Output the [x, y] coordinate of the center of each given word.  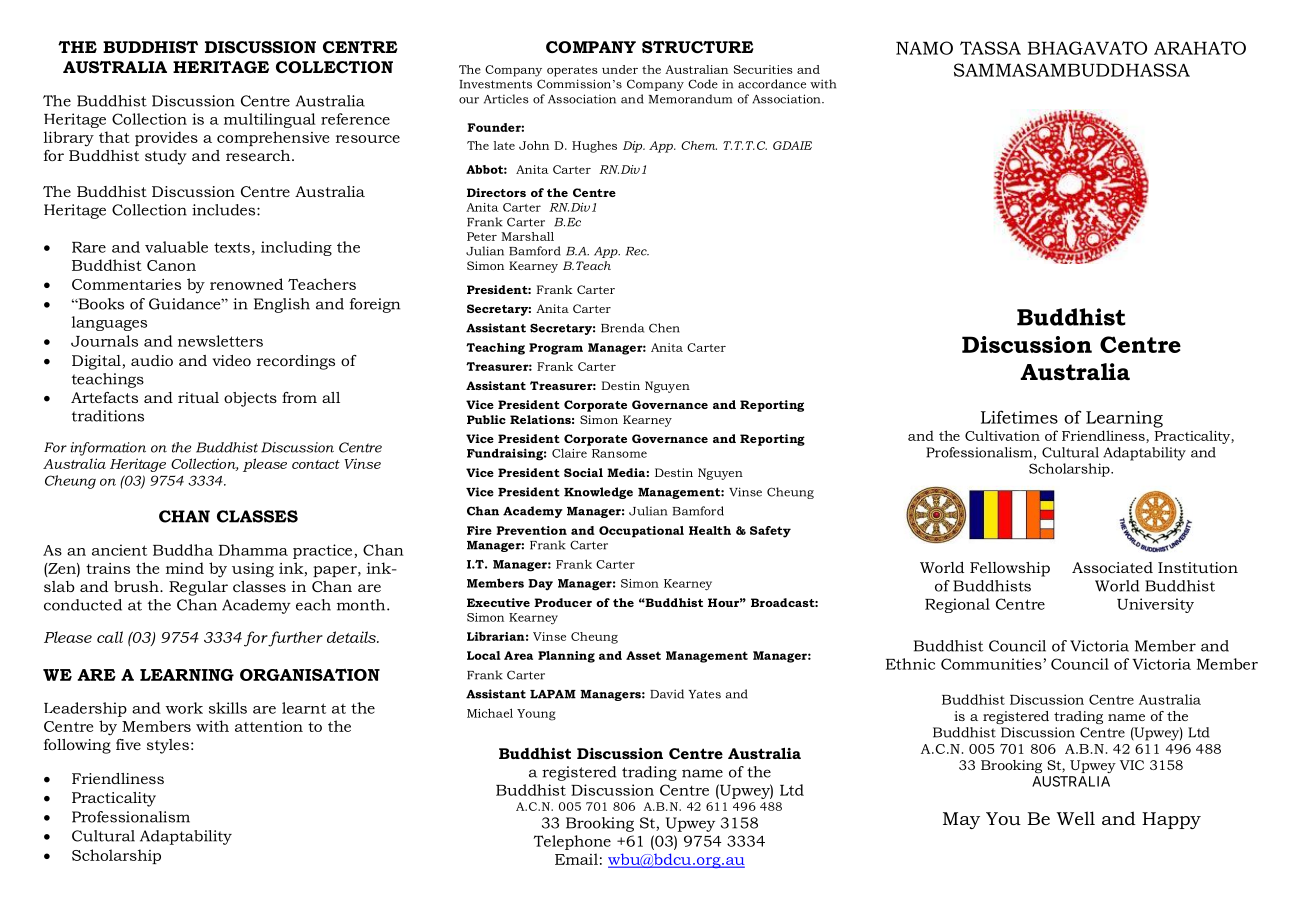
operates [572, 71]
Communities [992, 664]
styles [168, 746]
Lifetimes [1019, 417]
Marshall [527, 236]
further [295, 639]
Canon [171, 265]
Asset [643, 655]
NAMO [924, 48]
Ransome [619, 453]
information [108, 449]
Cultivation [1002, 435]
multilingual [270, 120]
